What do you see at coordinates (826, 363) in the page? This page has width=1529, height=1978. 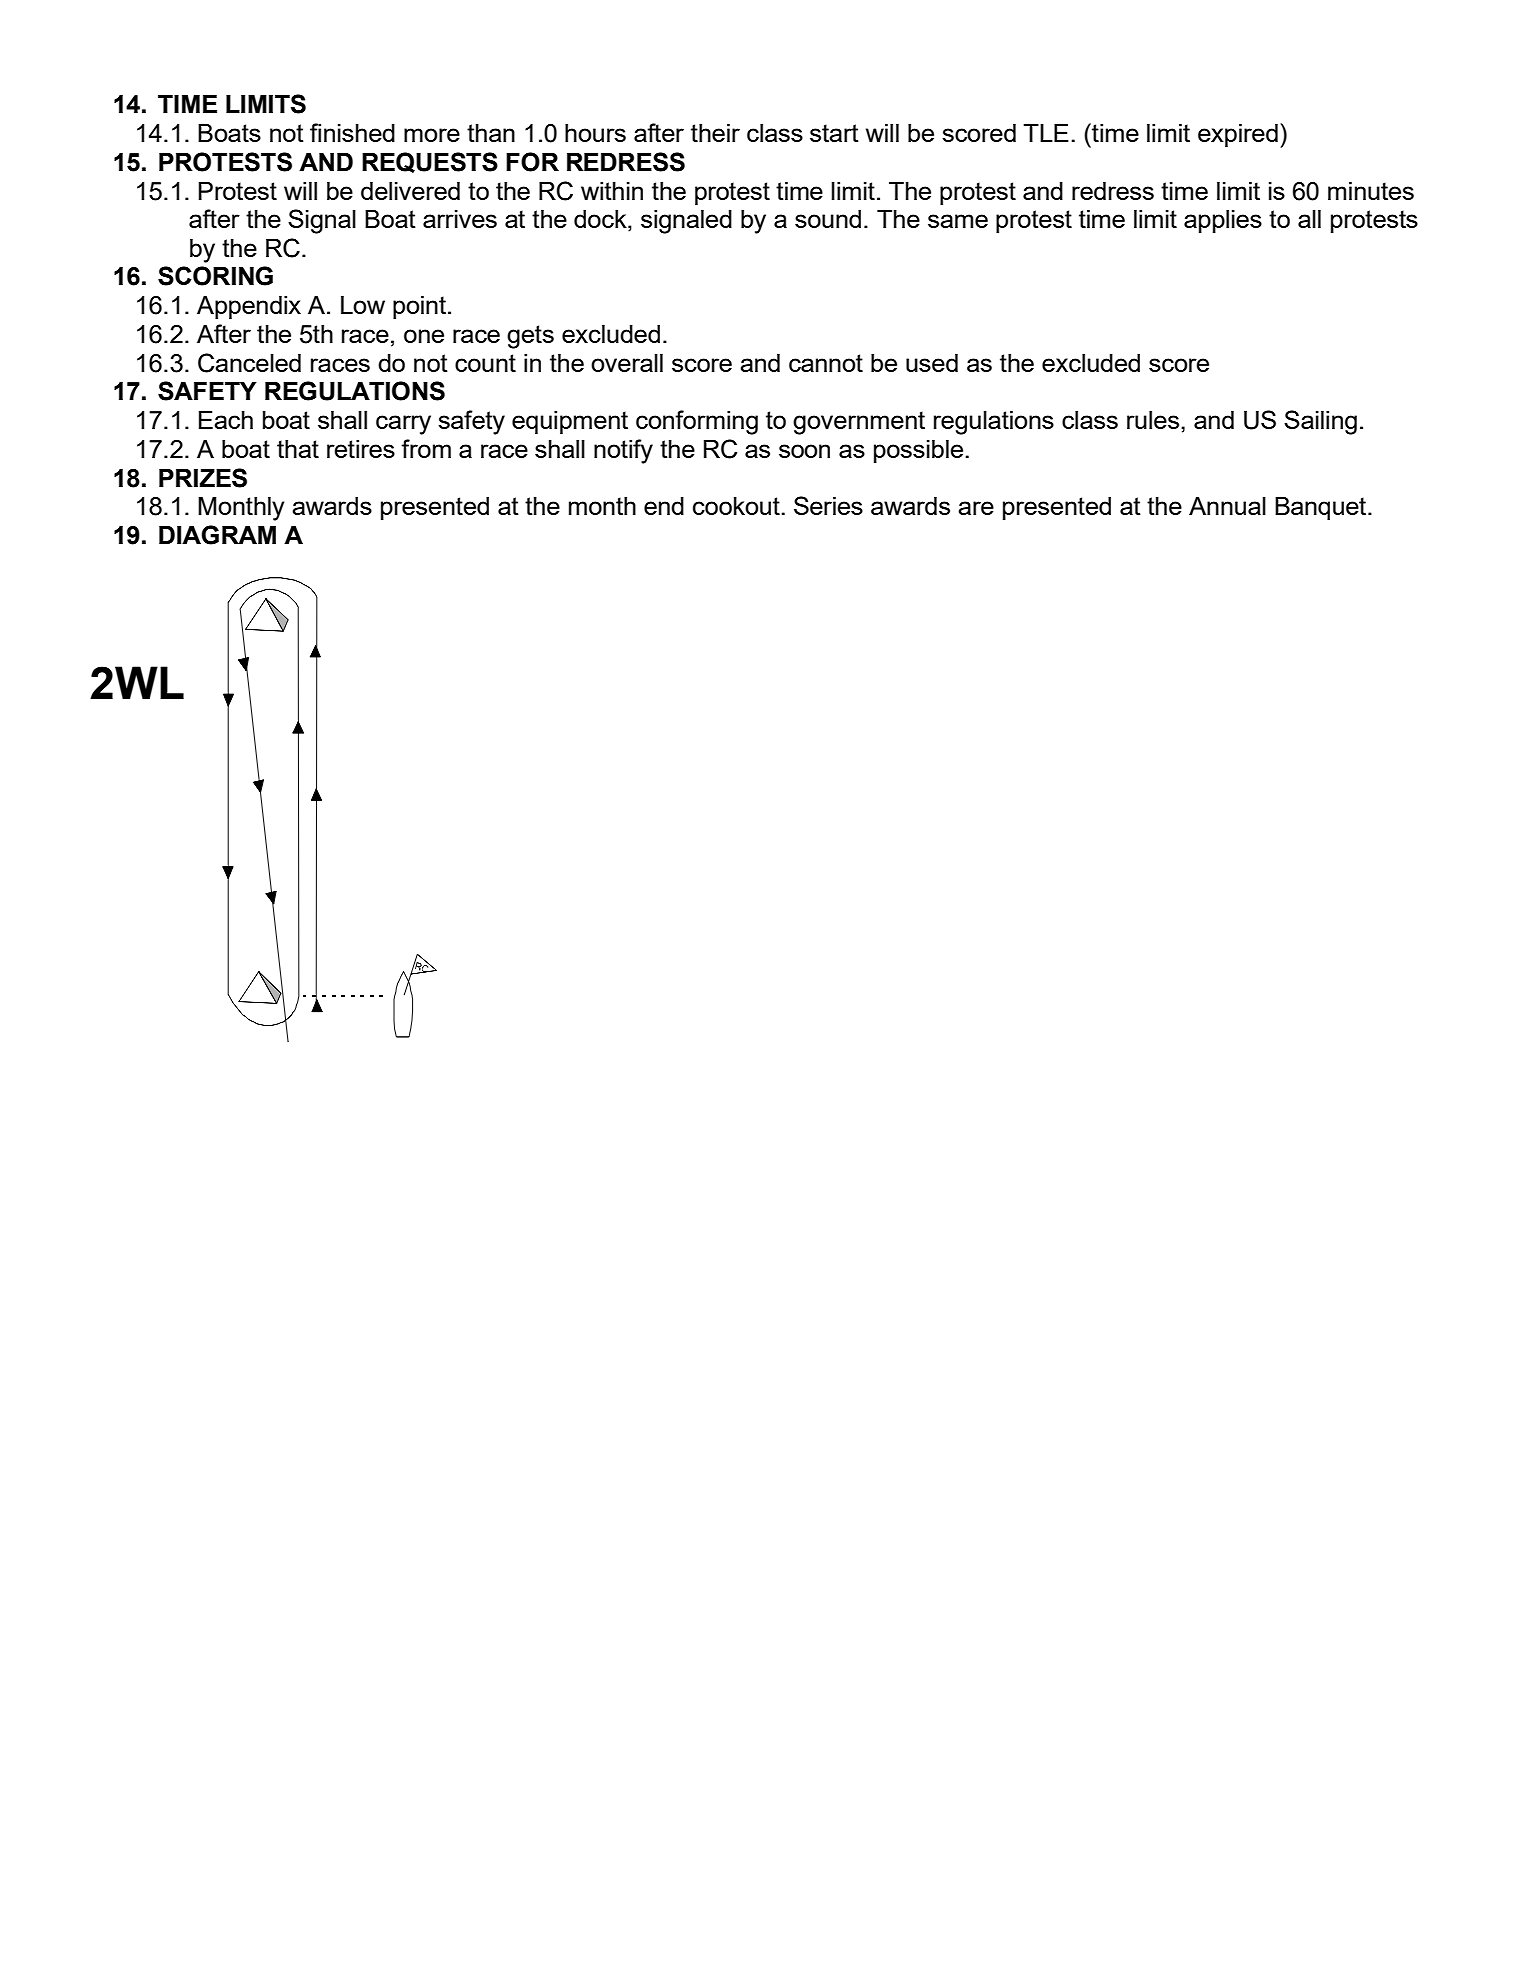 I see `cannot` at bounding box center [826, 363].
